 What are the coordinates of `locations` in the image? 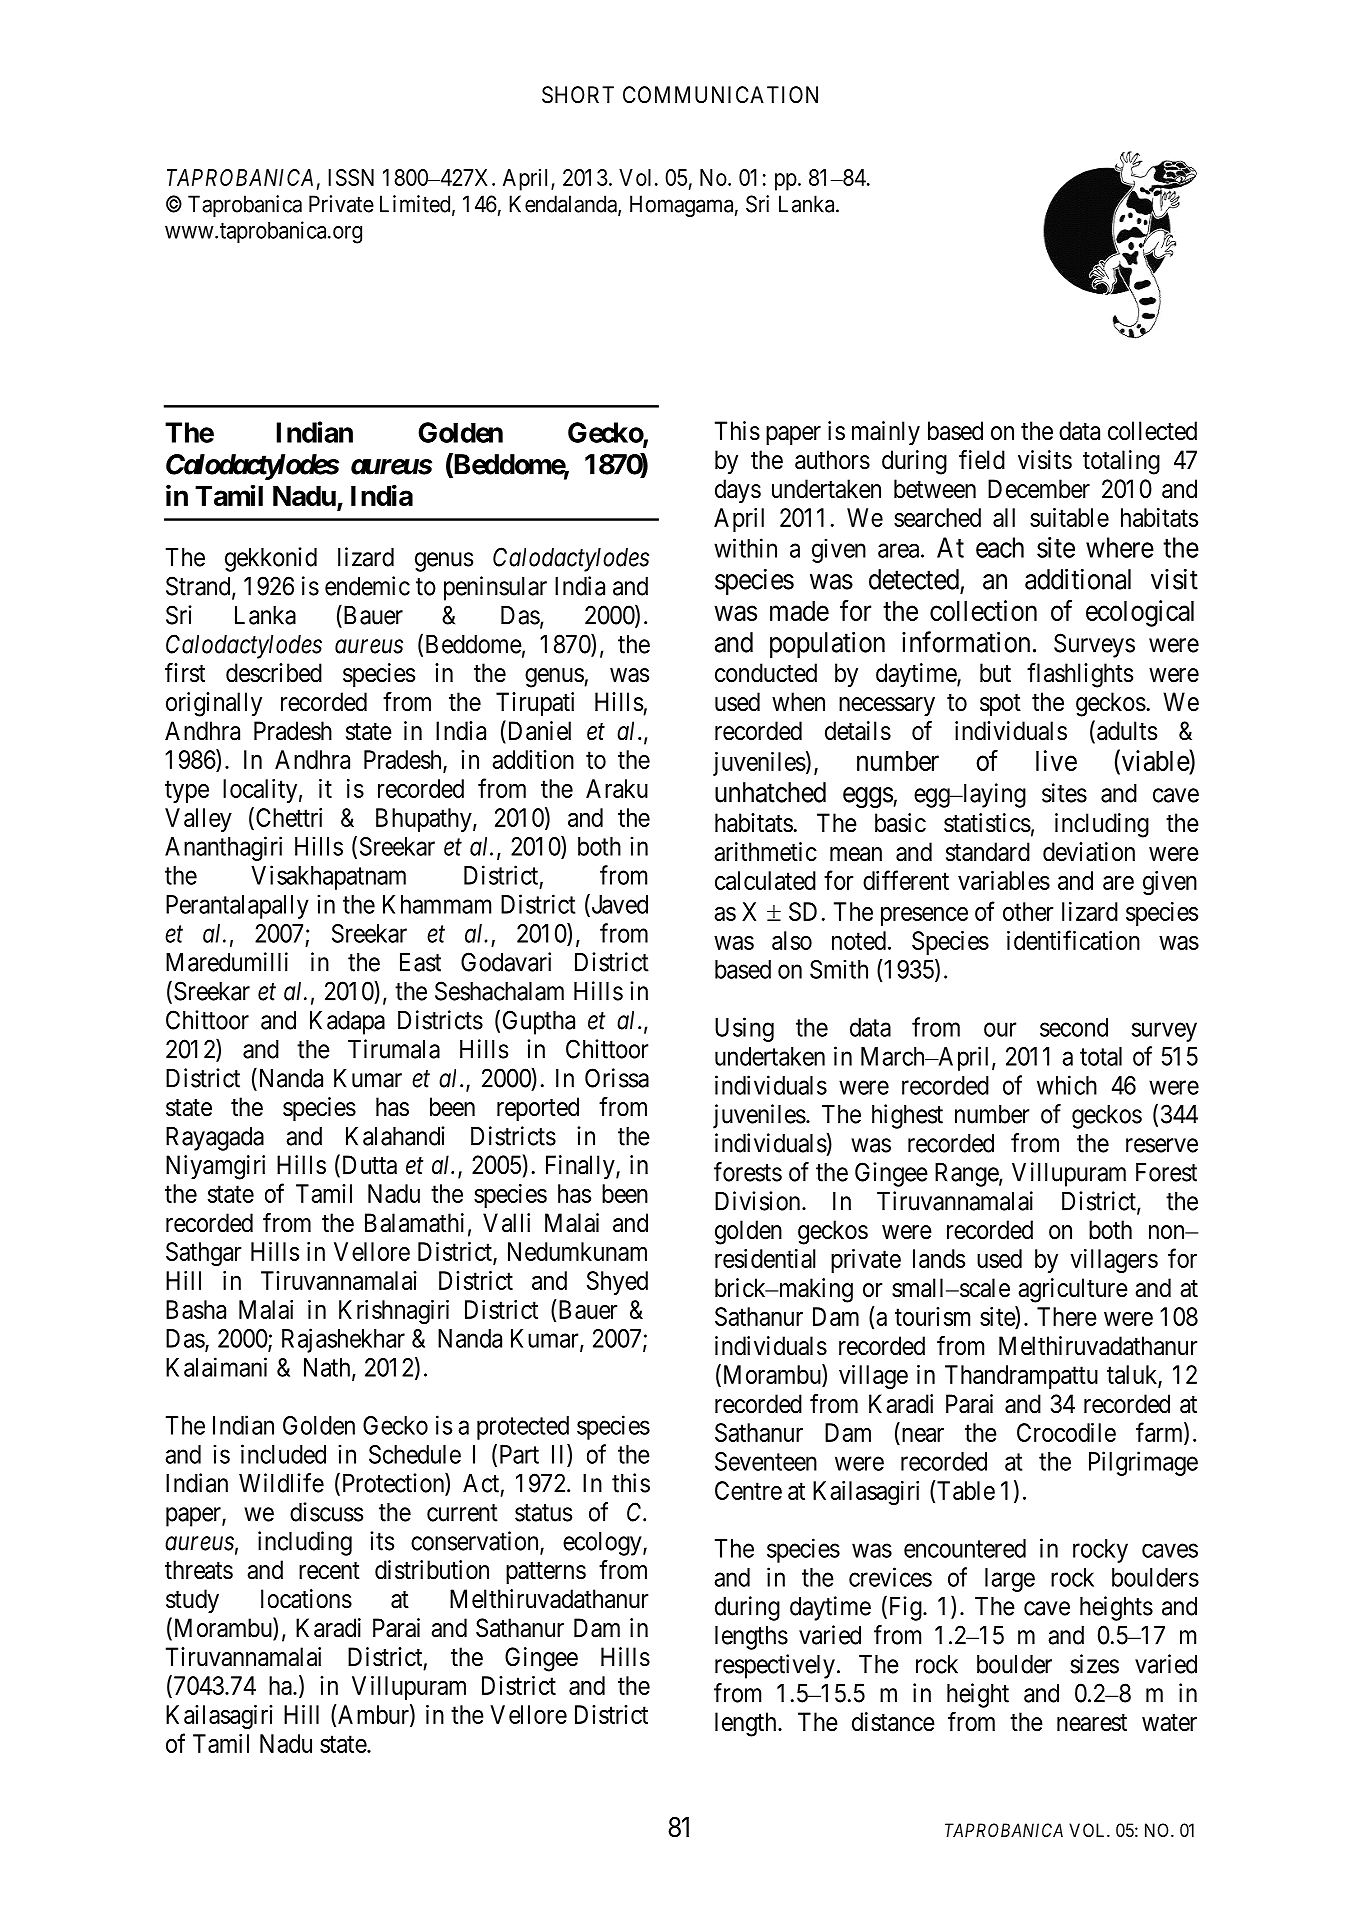 It's located at (306, 1599).
